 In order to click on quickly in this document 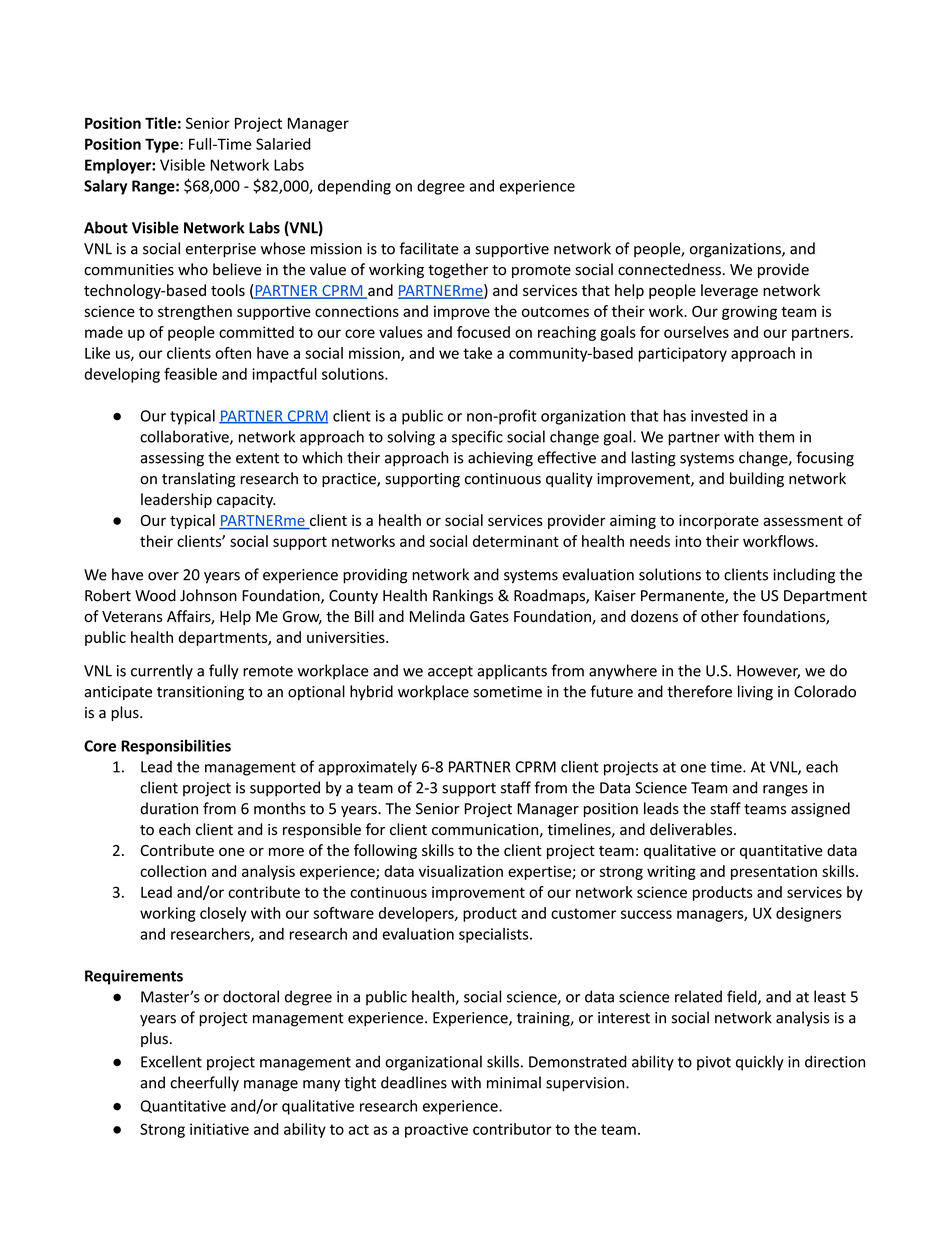, I will do `click(760, 1063)`.
